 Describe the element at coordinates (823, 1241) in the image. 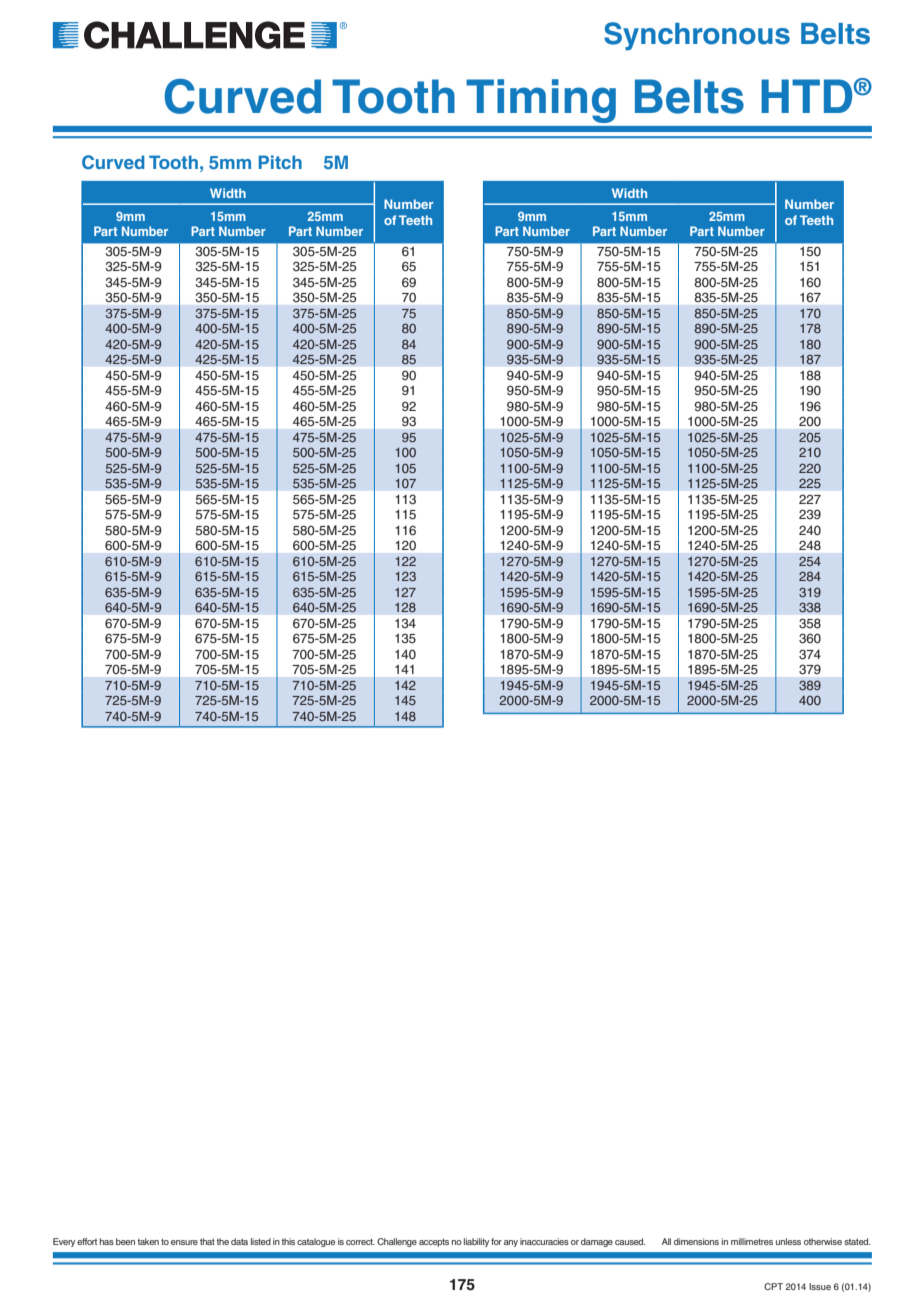

I see `otherwise` at that location.
